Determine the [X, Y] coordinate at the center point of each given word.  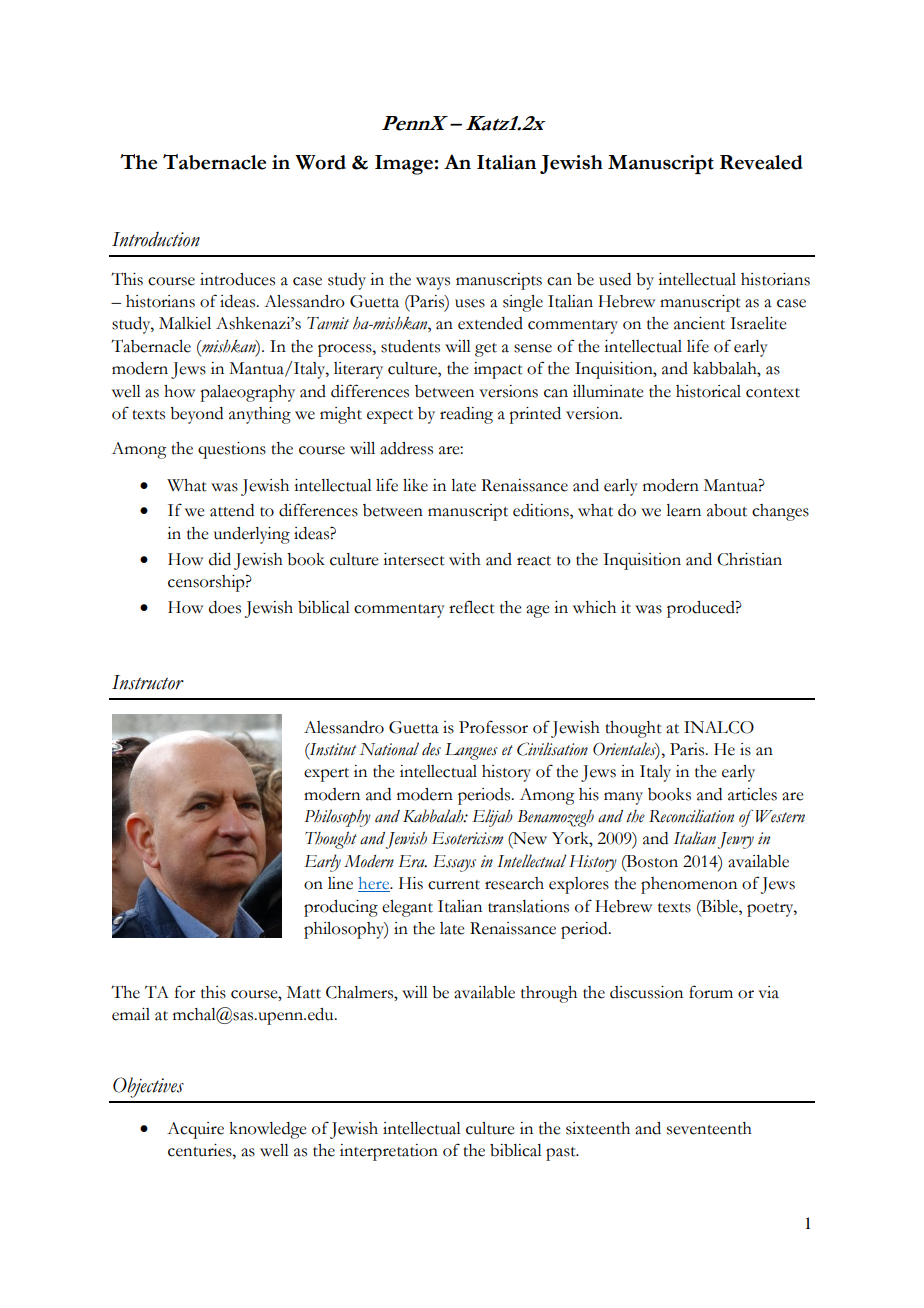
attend [232, 510]
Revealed [761, 162]
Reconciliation [691, 816]
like [415, 485]
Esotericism [467, 838]
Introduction [156, 239]
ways [433, 283]
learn [683, 510]
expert [326, 775]
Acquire [195, 1130]
